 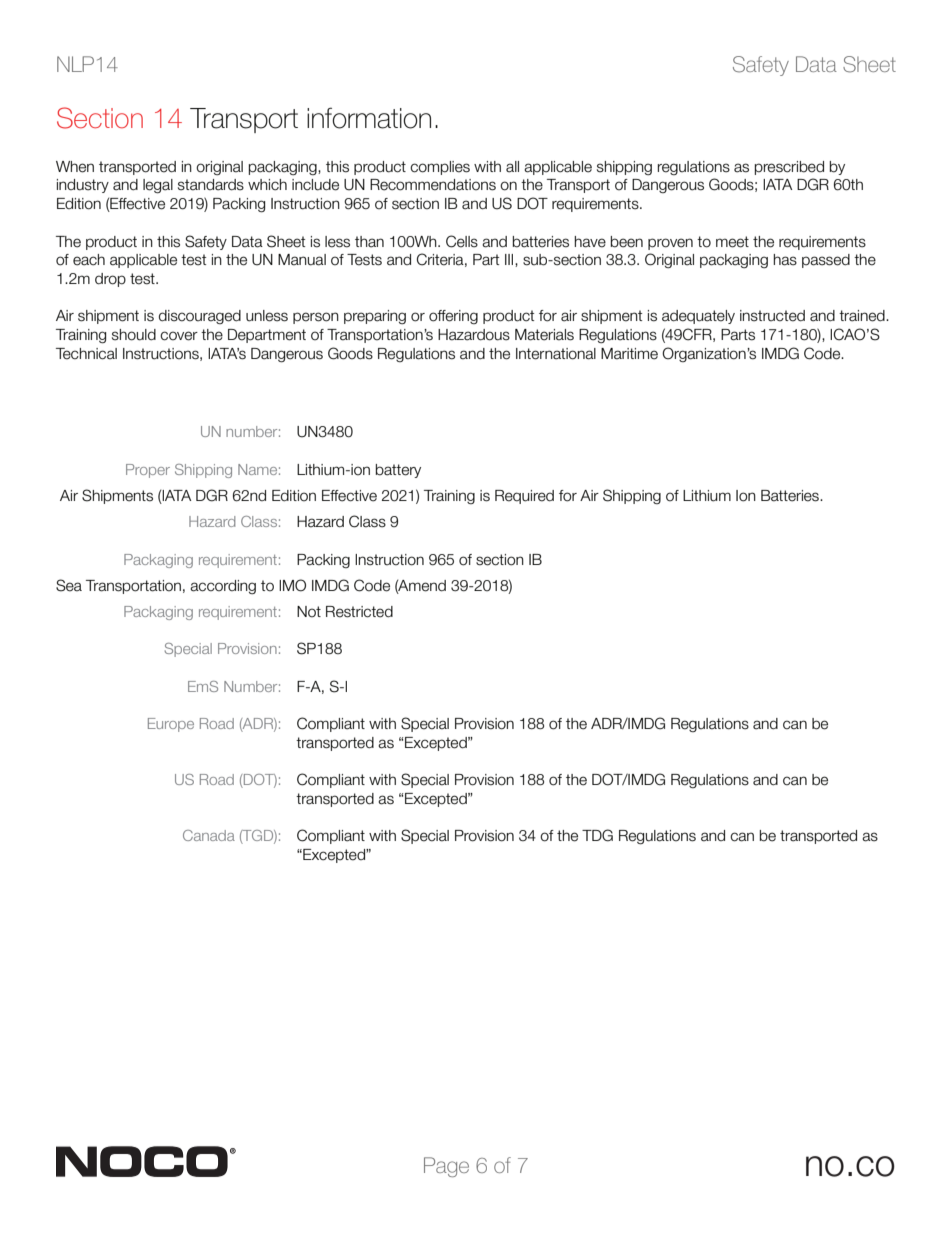 What do you see at coordinates (171, 725) in the screenshot?
I see `Europe` at bounding box center [171, 725].
